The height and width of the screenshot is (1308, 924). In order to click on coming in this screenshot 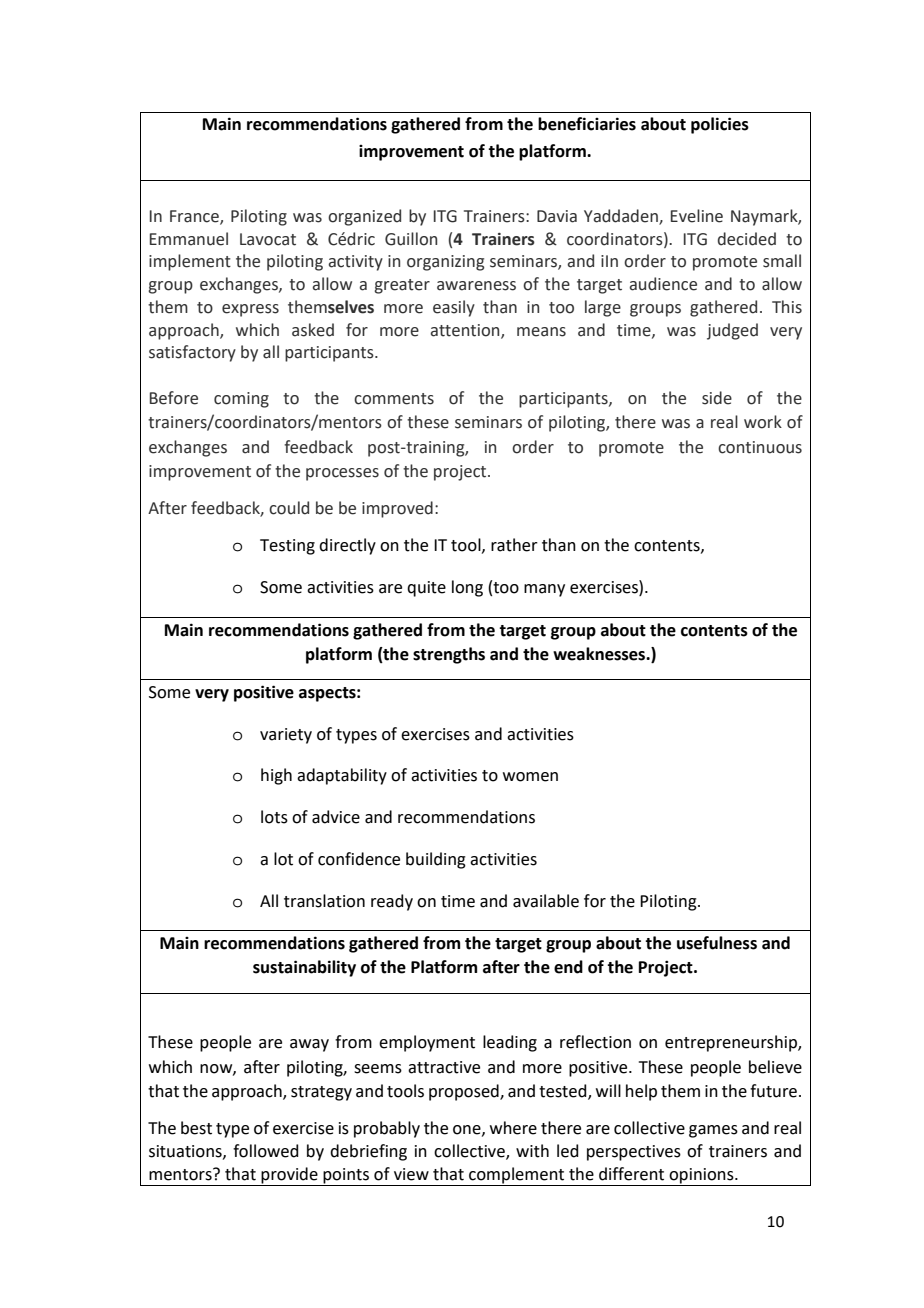, I will do `click(241, 400)`.
